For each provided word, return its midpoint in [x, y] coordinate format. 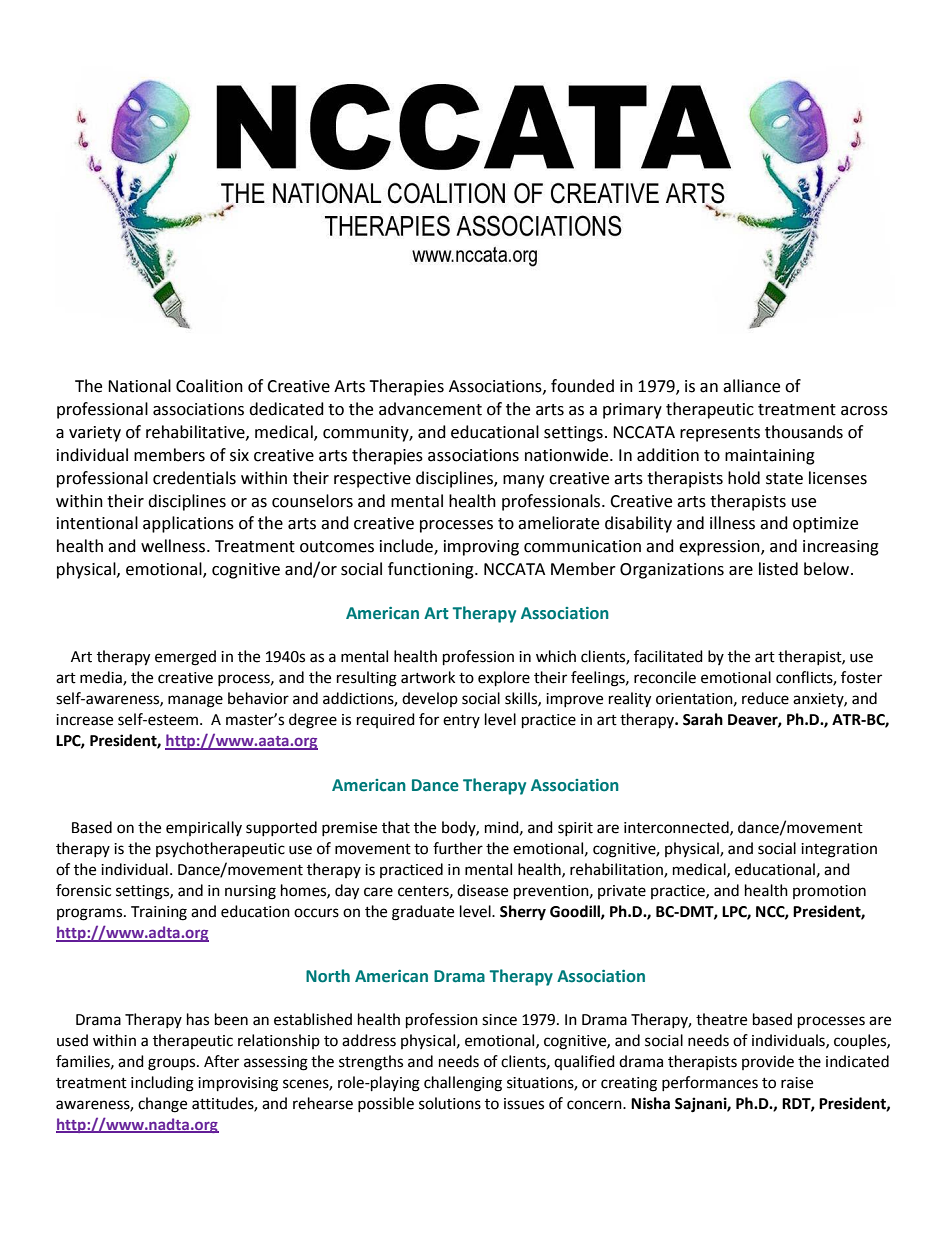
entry [461, 721]
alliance [751, 386]
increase [84, 720]
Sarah [703, 719]
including [162, 1084]
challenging [463, 1084]
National [139, 386]
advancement [430, 409]
